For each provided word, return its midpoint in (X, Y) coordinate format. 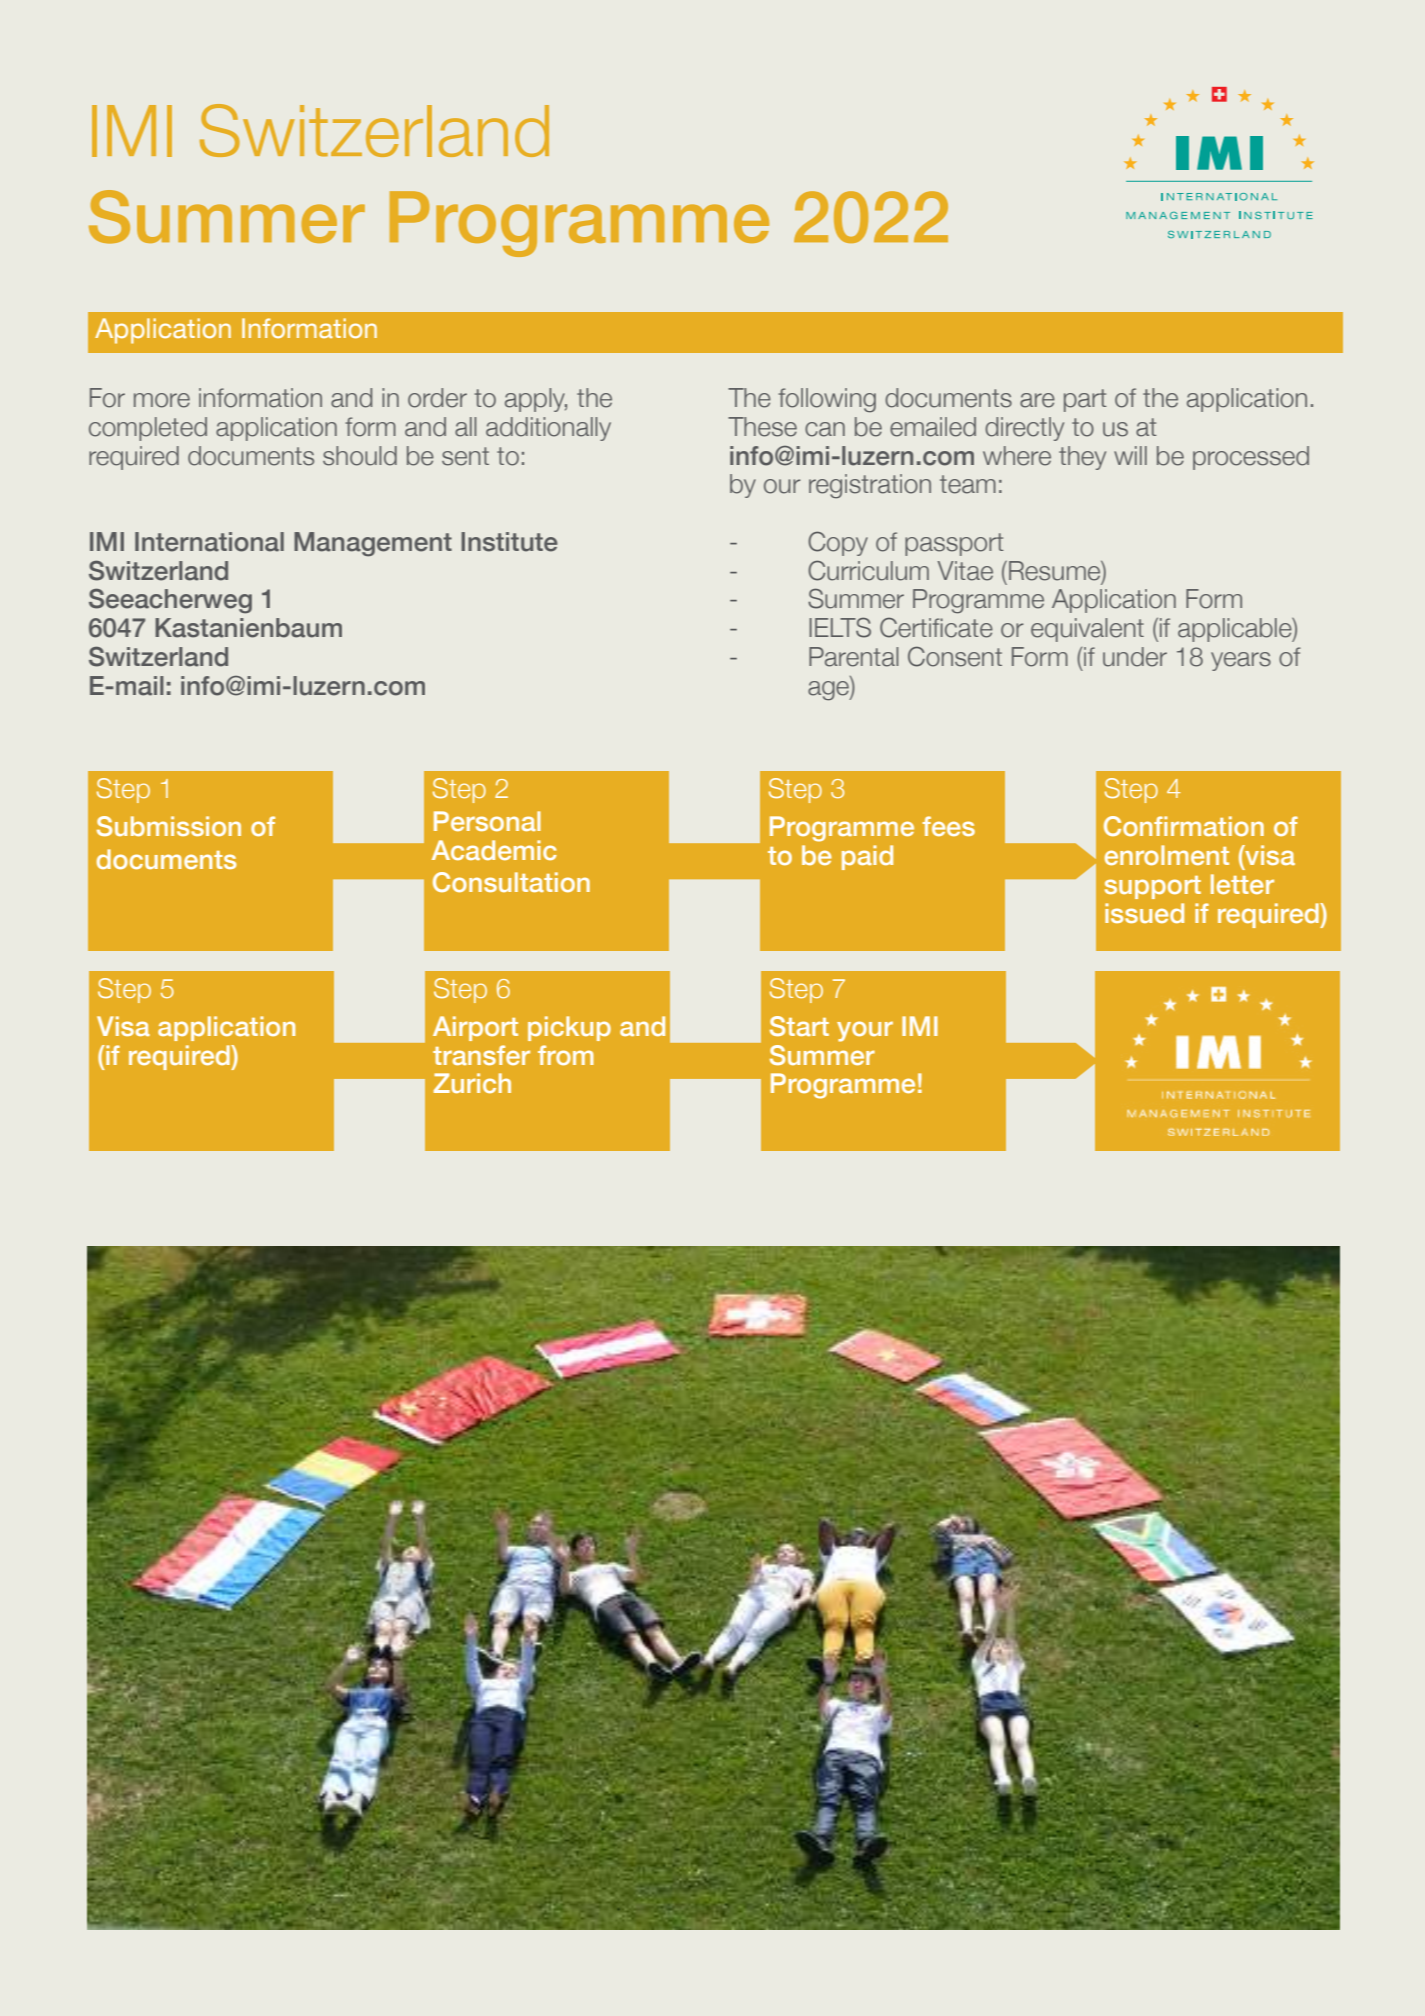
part (1085, 400)
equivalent (1087, 630)
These (762, 427)
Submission (169, 826)
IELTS (840, 627)
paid (867, 857)
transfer (481, 1055)
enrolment (1167, 855)
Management (373, 544)
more (162, 400)
